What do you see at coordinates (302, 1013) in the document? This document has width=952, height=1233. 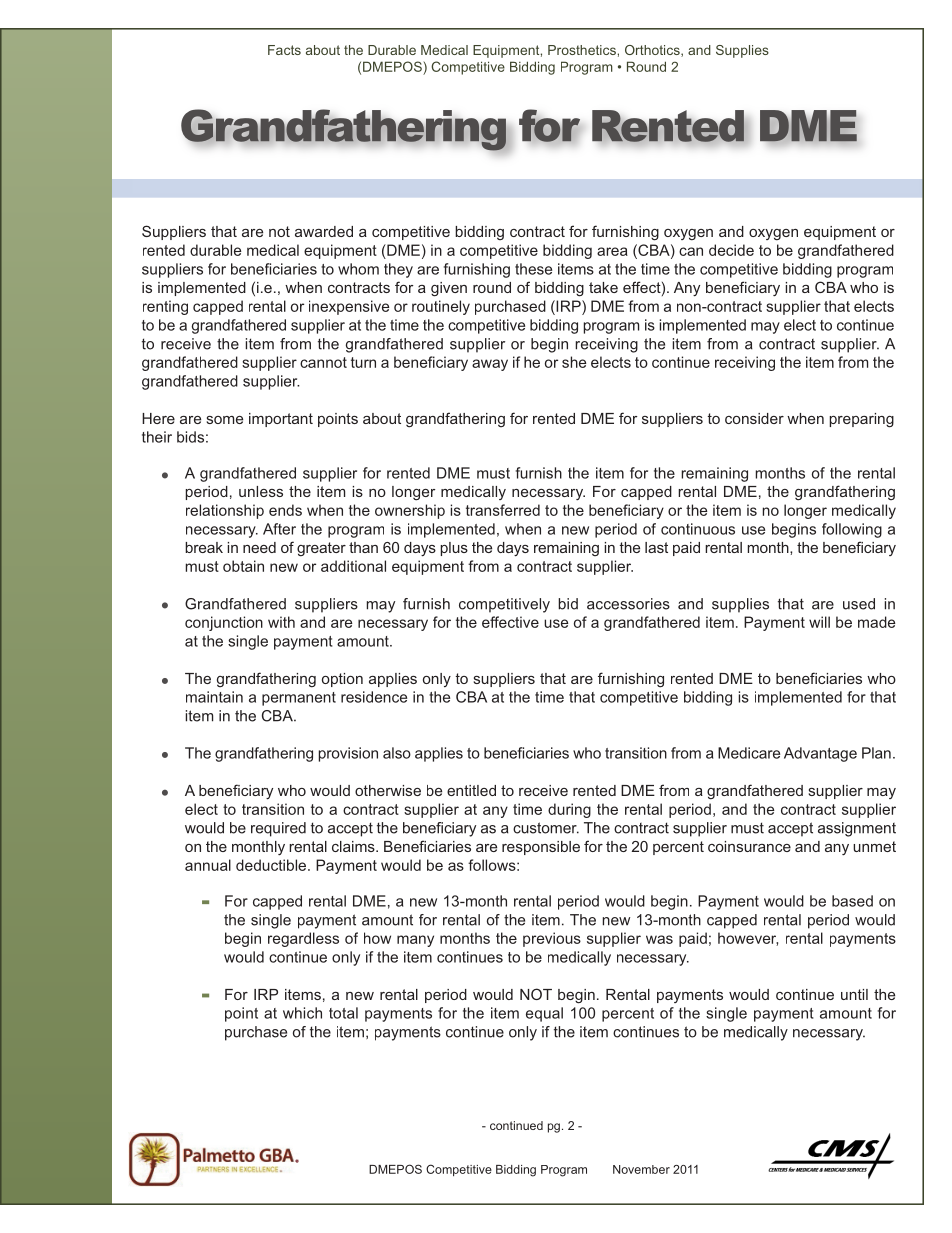 I see `which` at bounding box center [302, 1013].
